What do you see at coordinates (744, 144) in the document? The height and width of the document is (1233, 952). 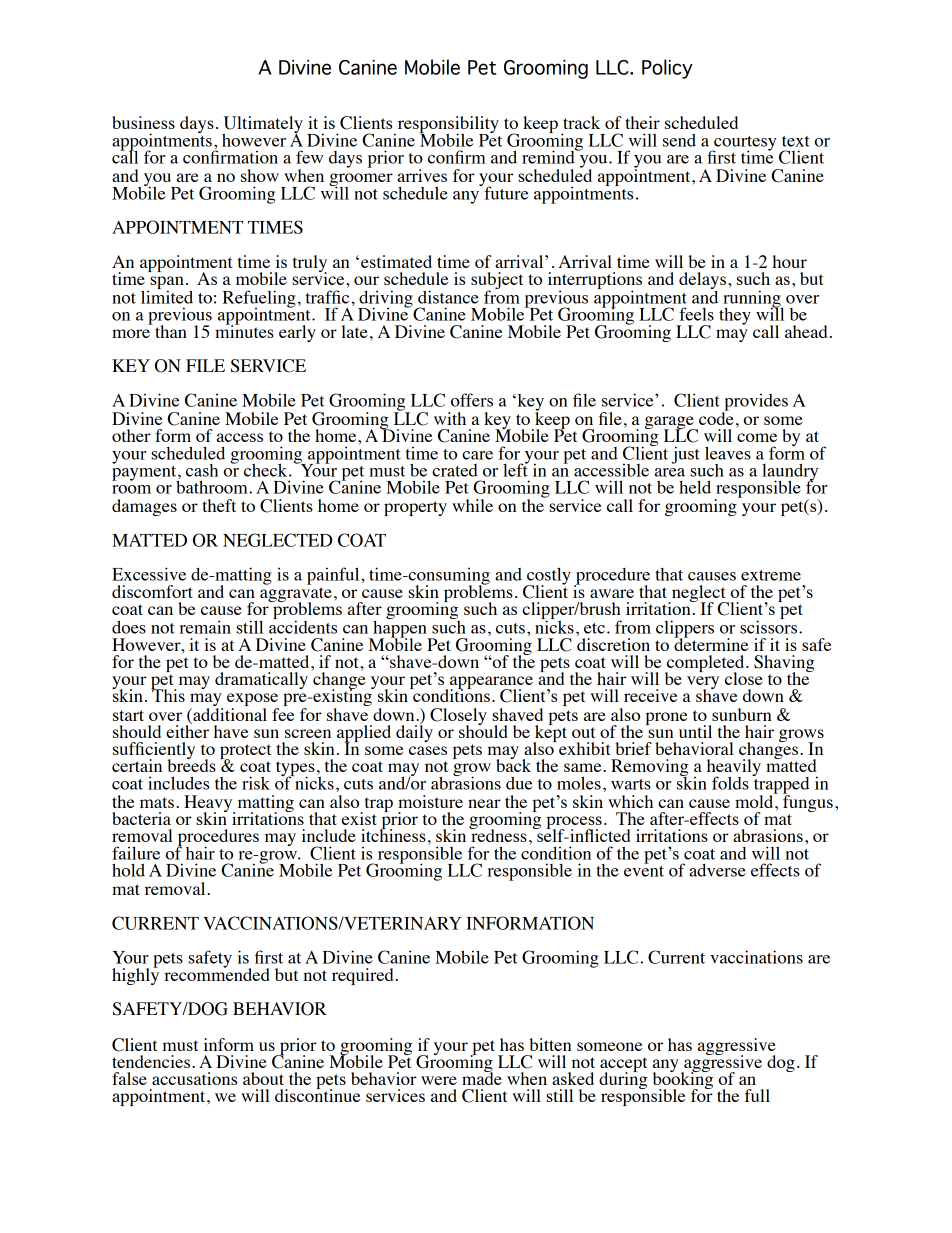 I see `courtesy` at bounding box center [744, 144].
